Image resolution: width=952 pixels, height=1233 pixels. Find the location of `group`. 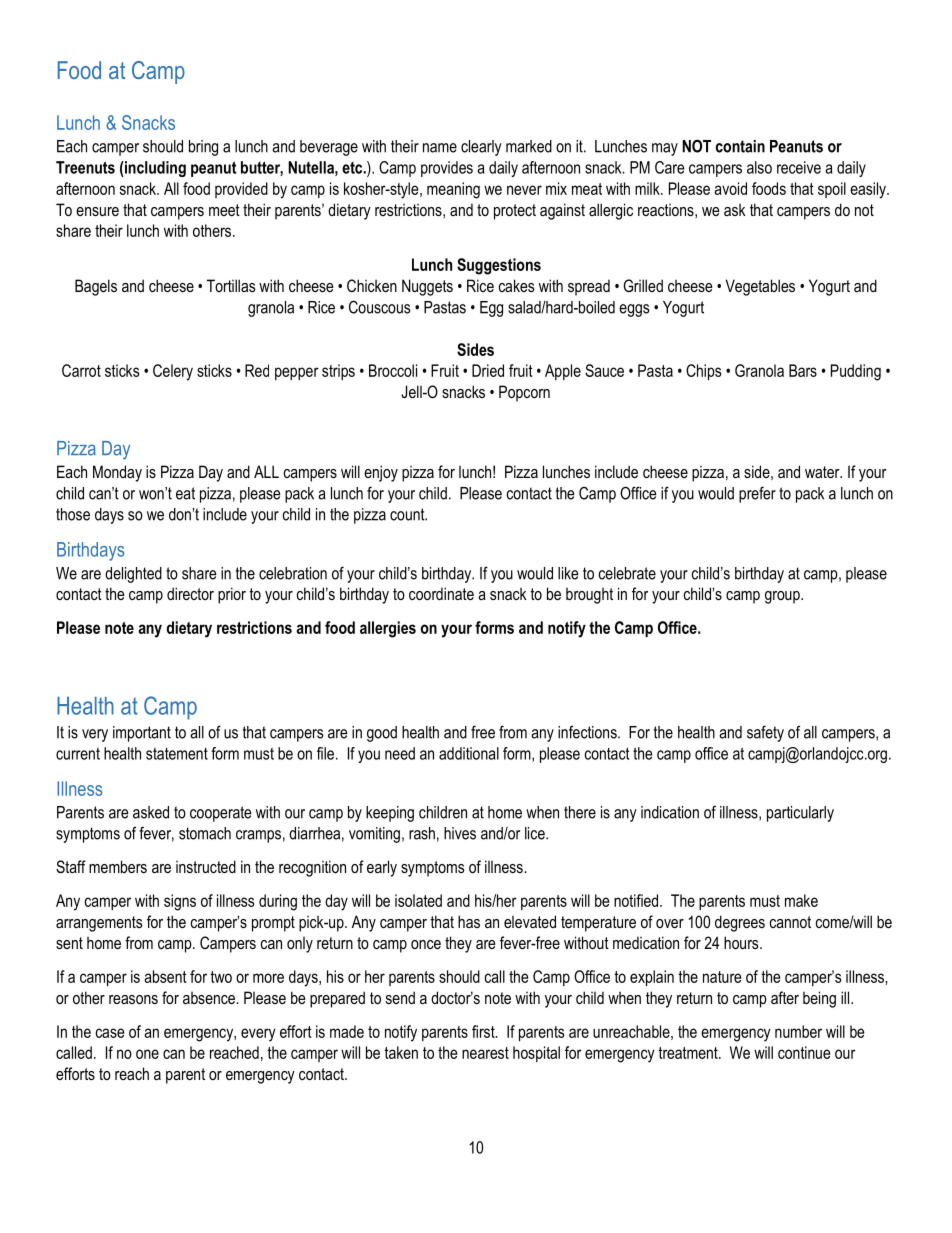

group is located at coordinates (783, 597).
